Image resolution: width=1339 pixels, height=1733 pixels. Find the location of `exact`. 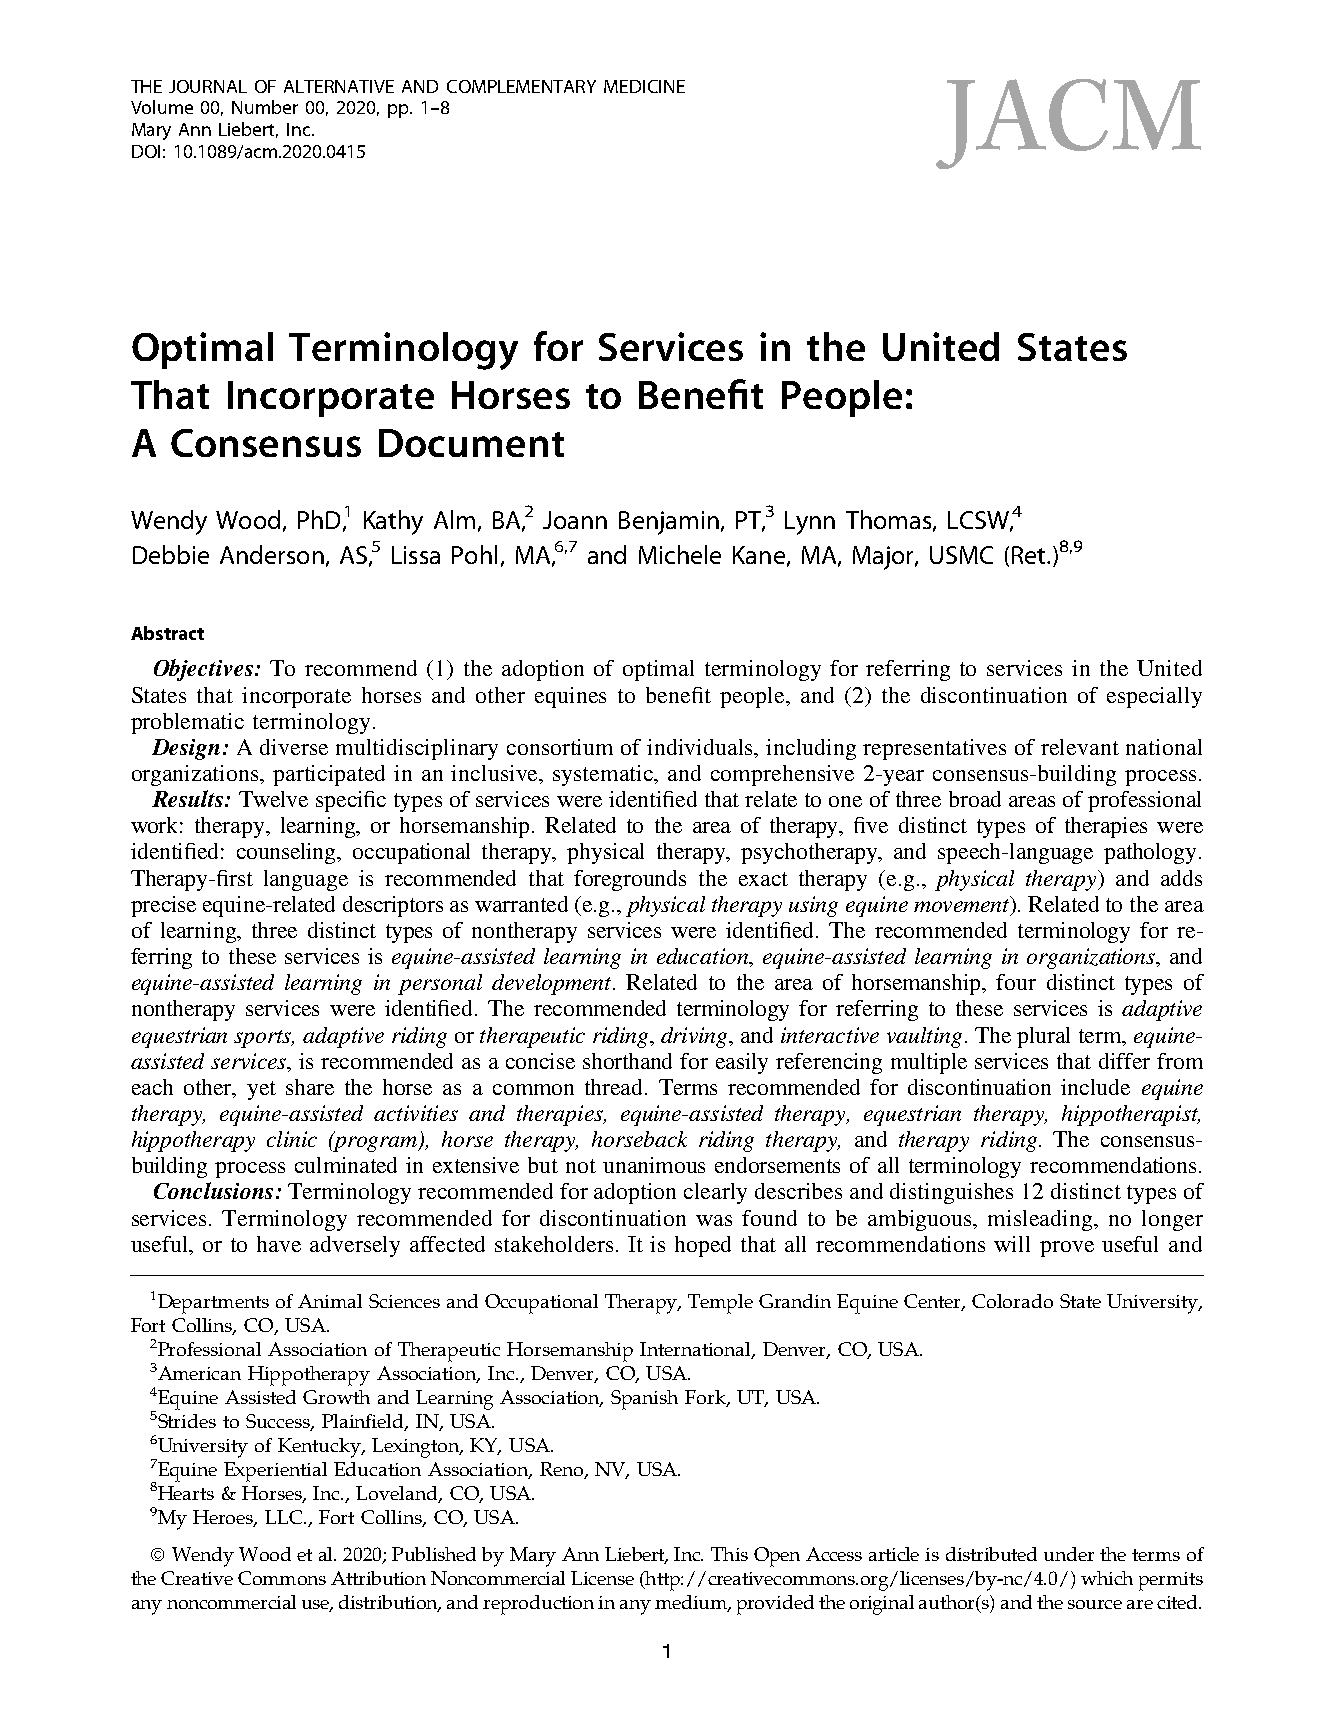

exact is located at coordinates (763, 879).
